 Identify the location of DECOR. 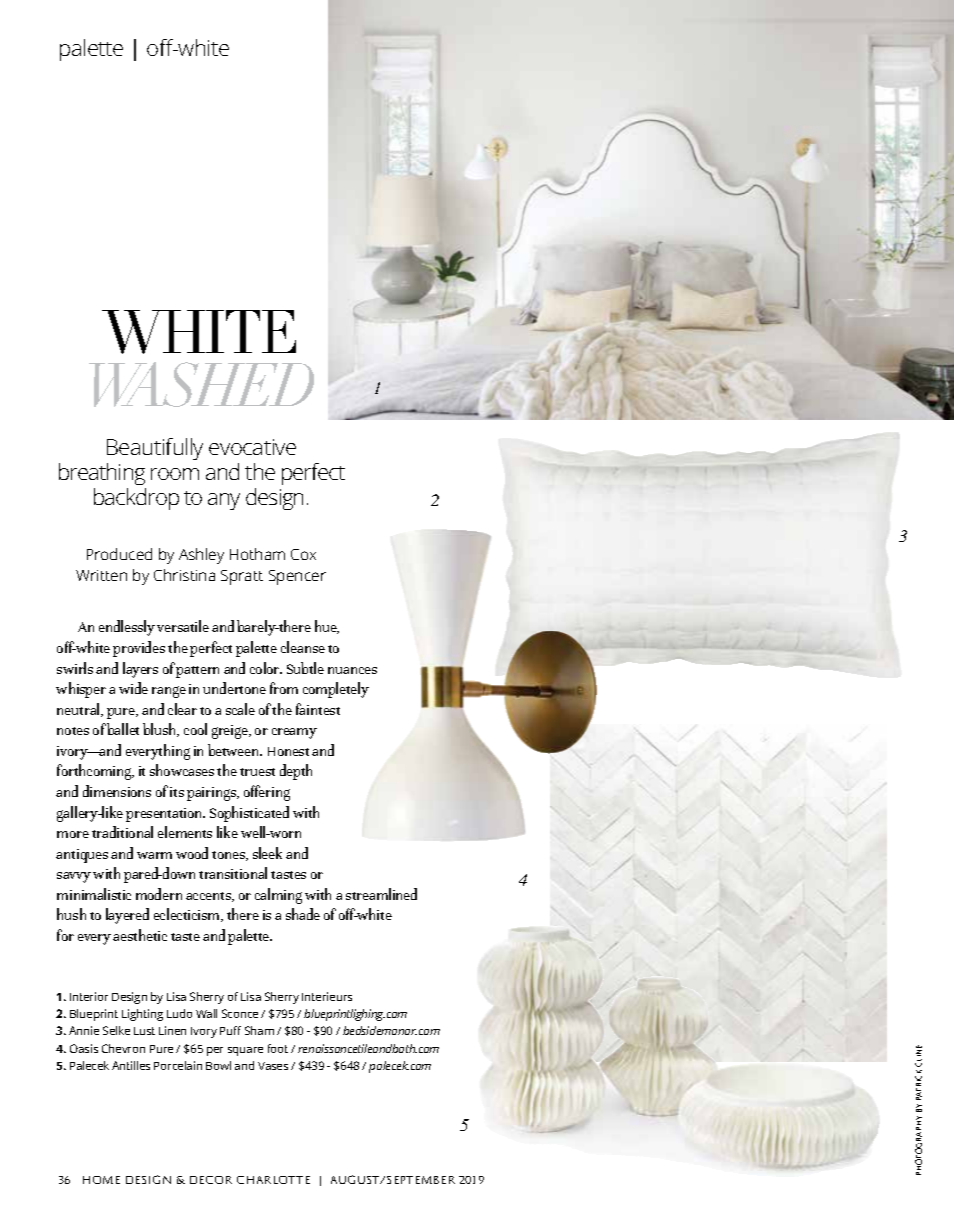
(211, 1180).
